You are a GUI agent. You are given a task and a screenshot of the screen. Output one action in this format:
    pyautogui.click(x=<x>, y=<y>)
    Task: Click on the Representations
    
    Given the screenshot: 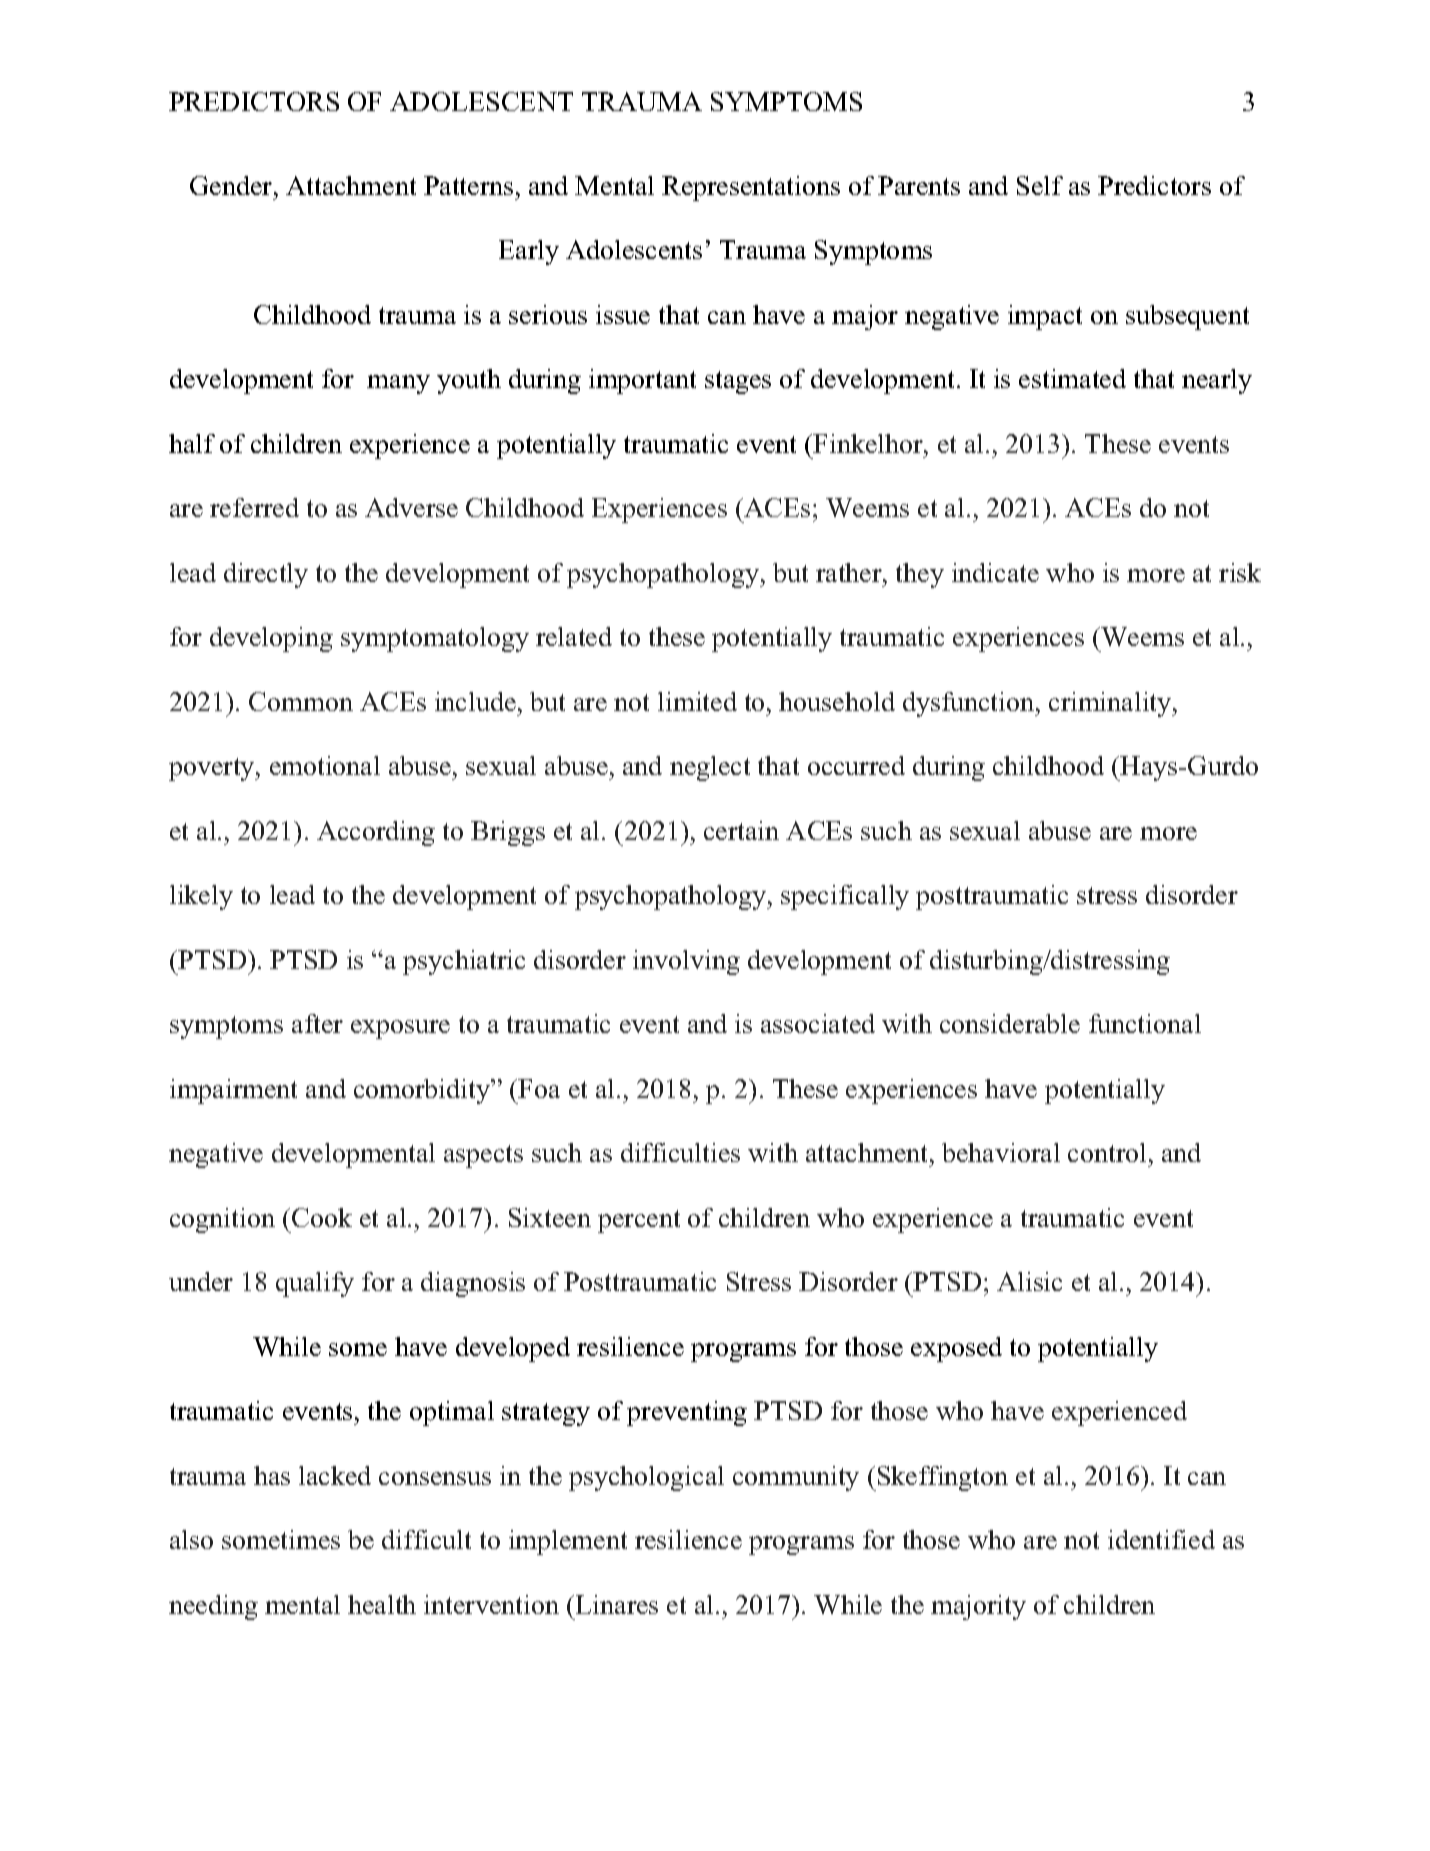 What is the action you would take?
    pyautogui.click(x=751, y=188)
